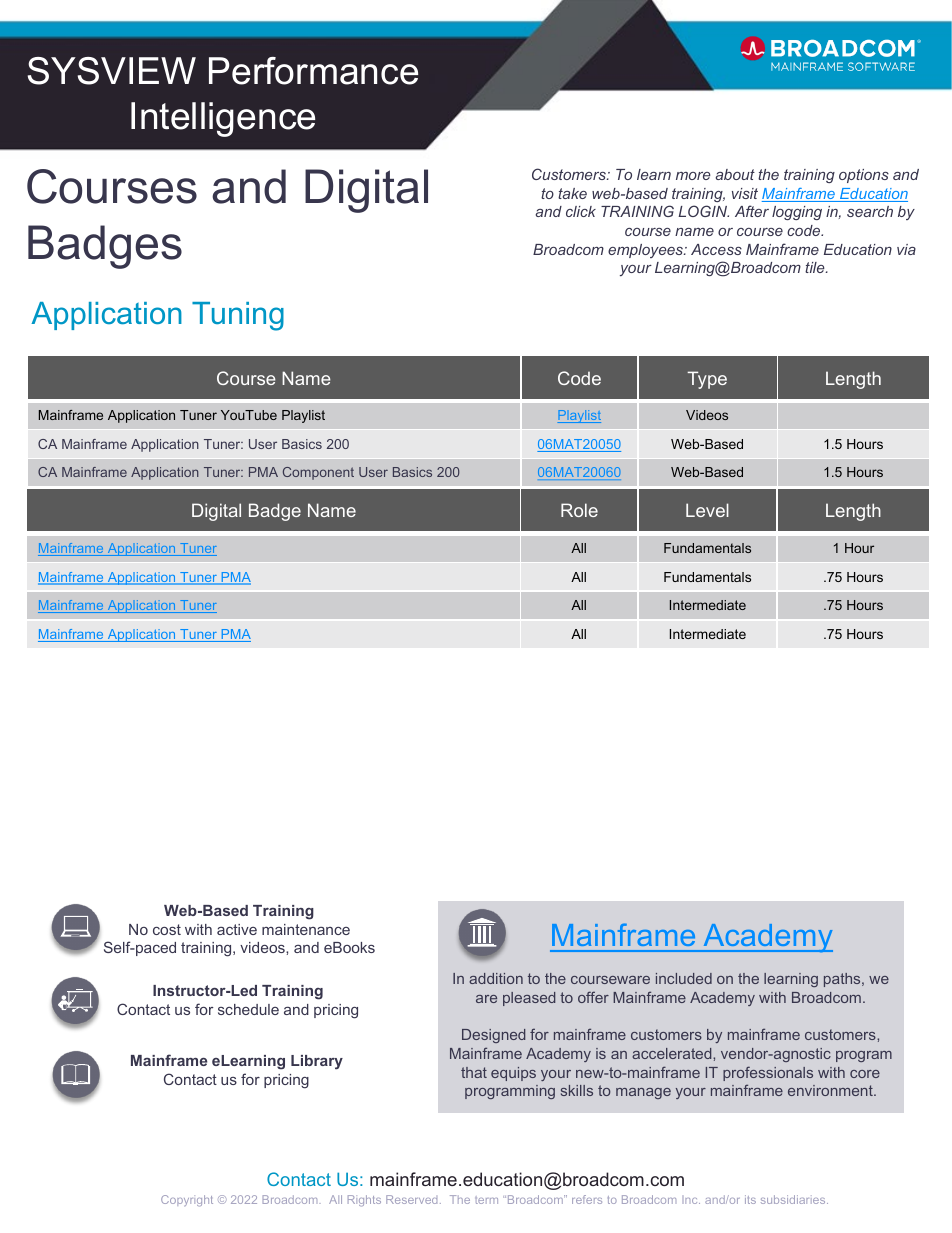 The height and width of the screenshot is (1233, 952). I want to click on Level, so click(707, 510).
